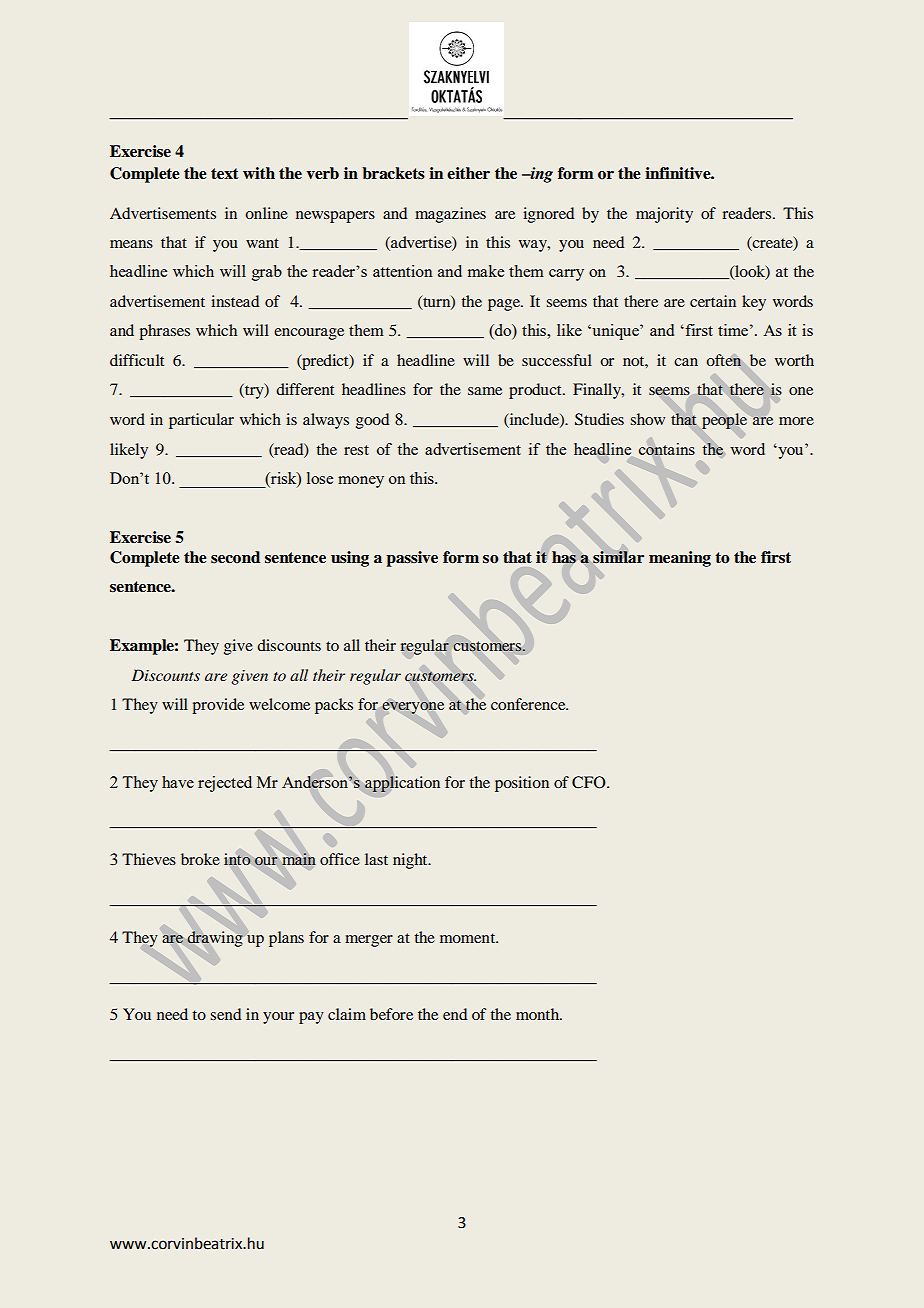 This screenshot has width=924, height=1308. What do you see at coordinates (450, 215) in the screenshot?
I see `magazines` at bounding box center [450, 215].
